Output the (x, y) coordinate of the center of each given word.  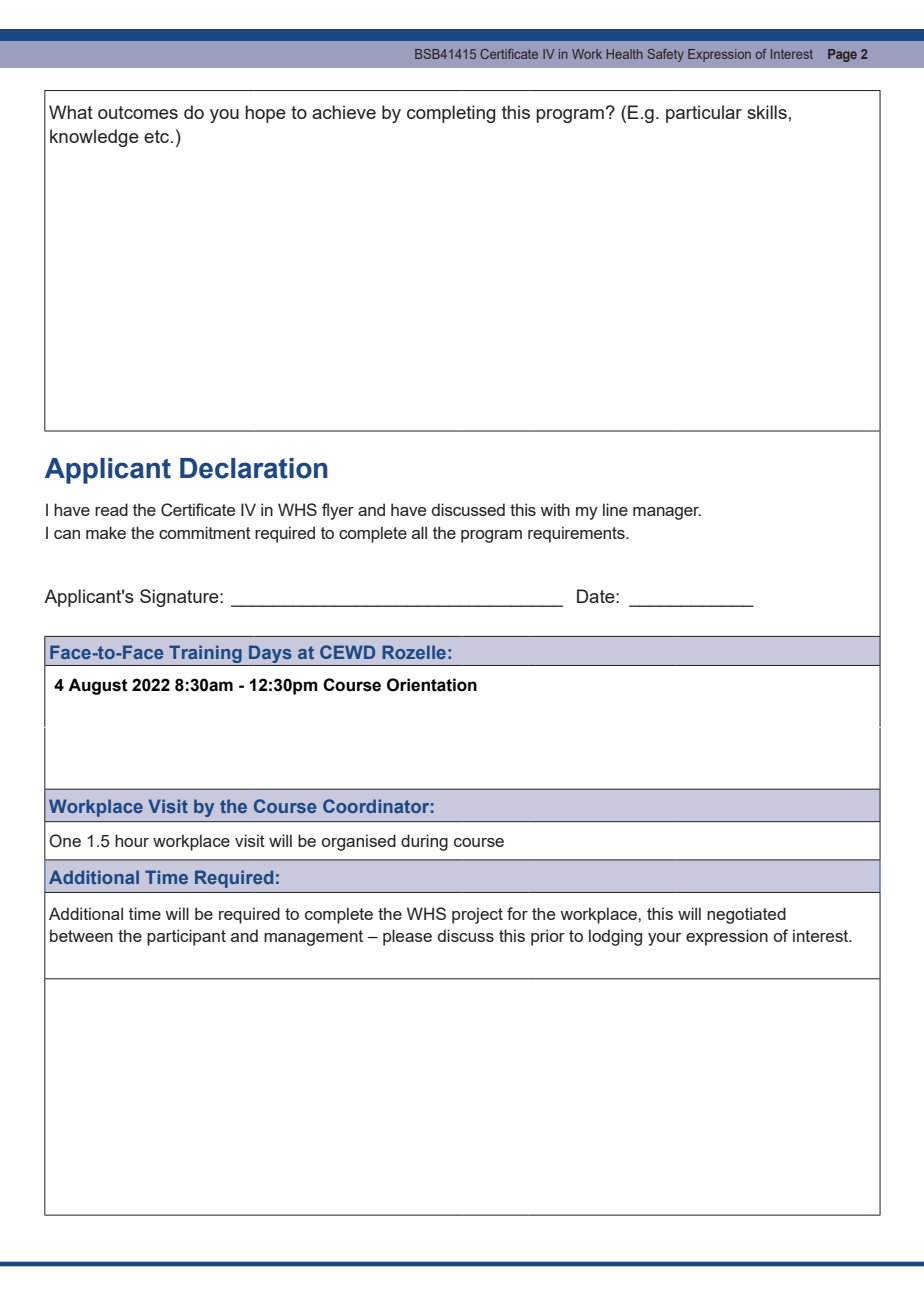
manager (667, 513)
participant (186, 937)
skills (767, 112)
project (477, 915)
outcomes (138, 112)
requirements (577, 534)
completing (451, 114)
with (555, 509)
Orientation (432, 685)
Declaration (254, 468)
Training (205, 654)
